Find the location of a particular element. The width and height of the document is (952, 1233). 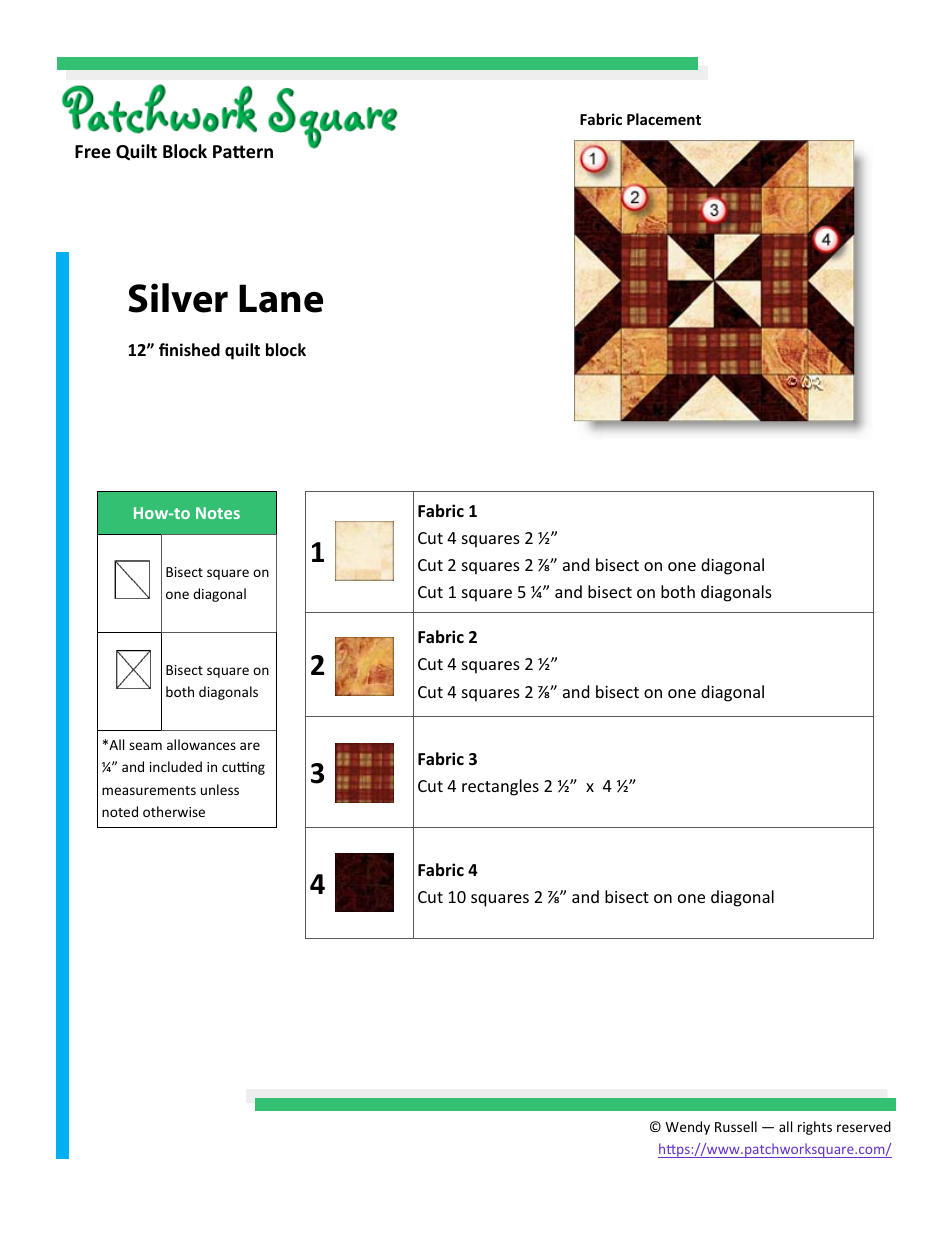

rights is located at coordinates (815, 1128).
